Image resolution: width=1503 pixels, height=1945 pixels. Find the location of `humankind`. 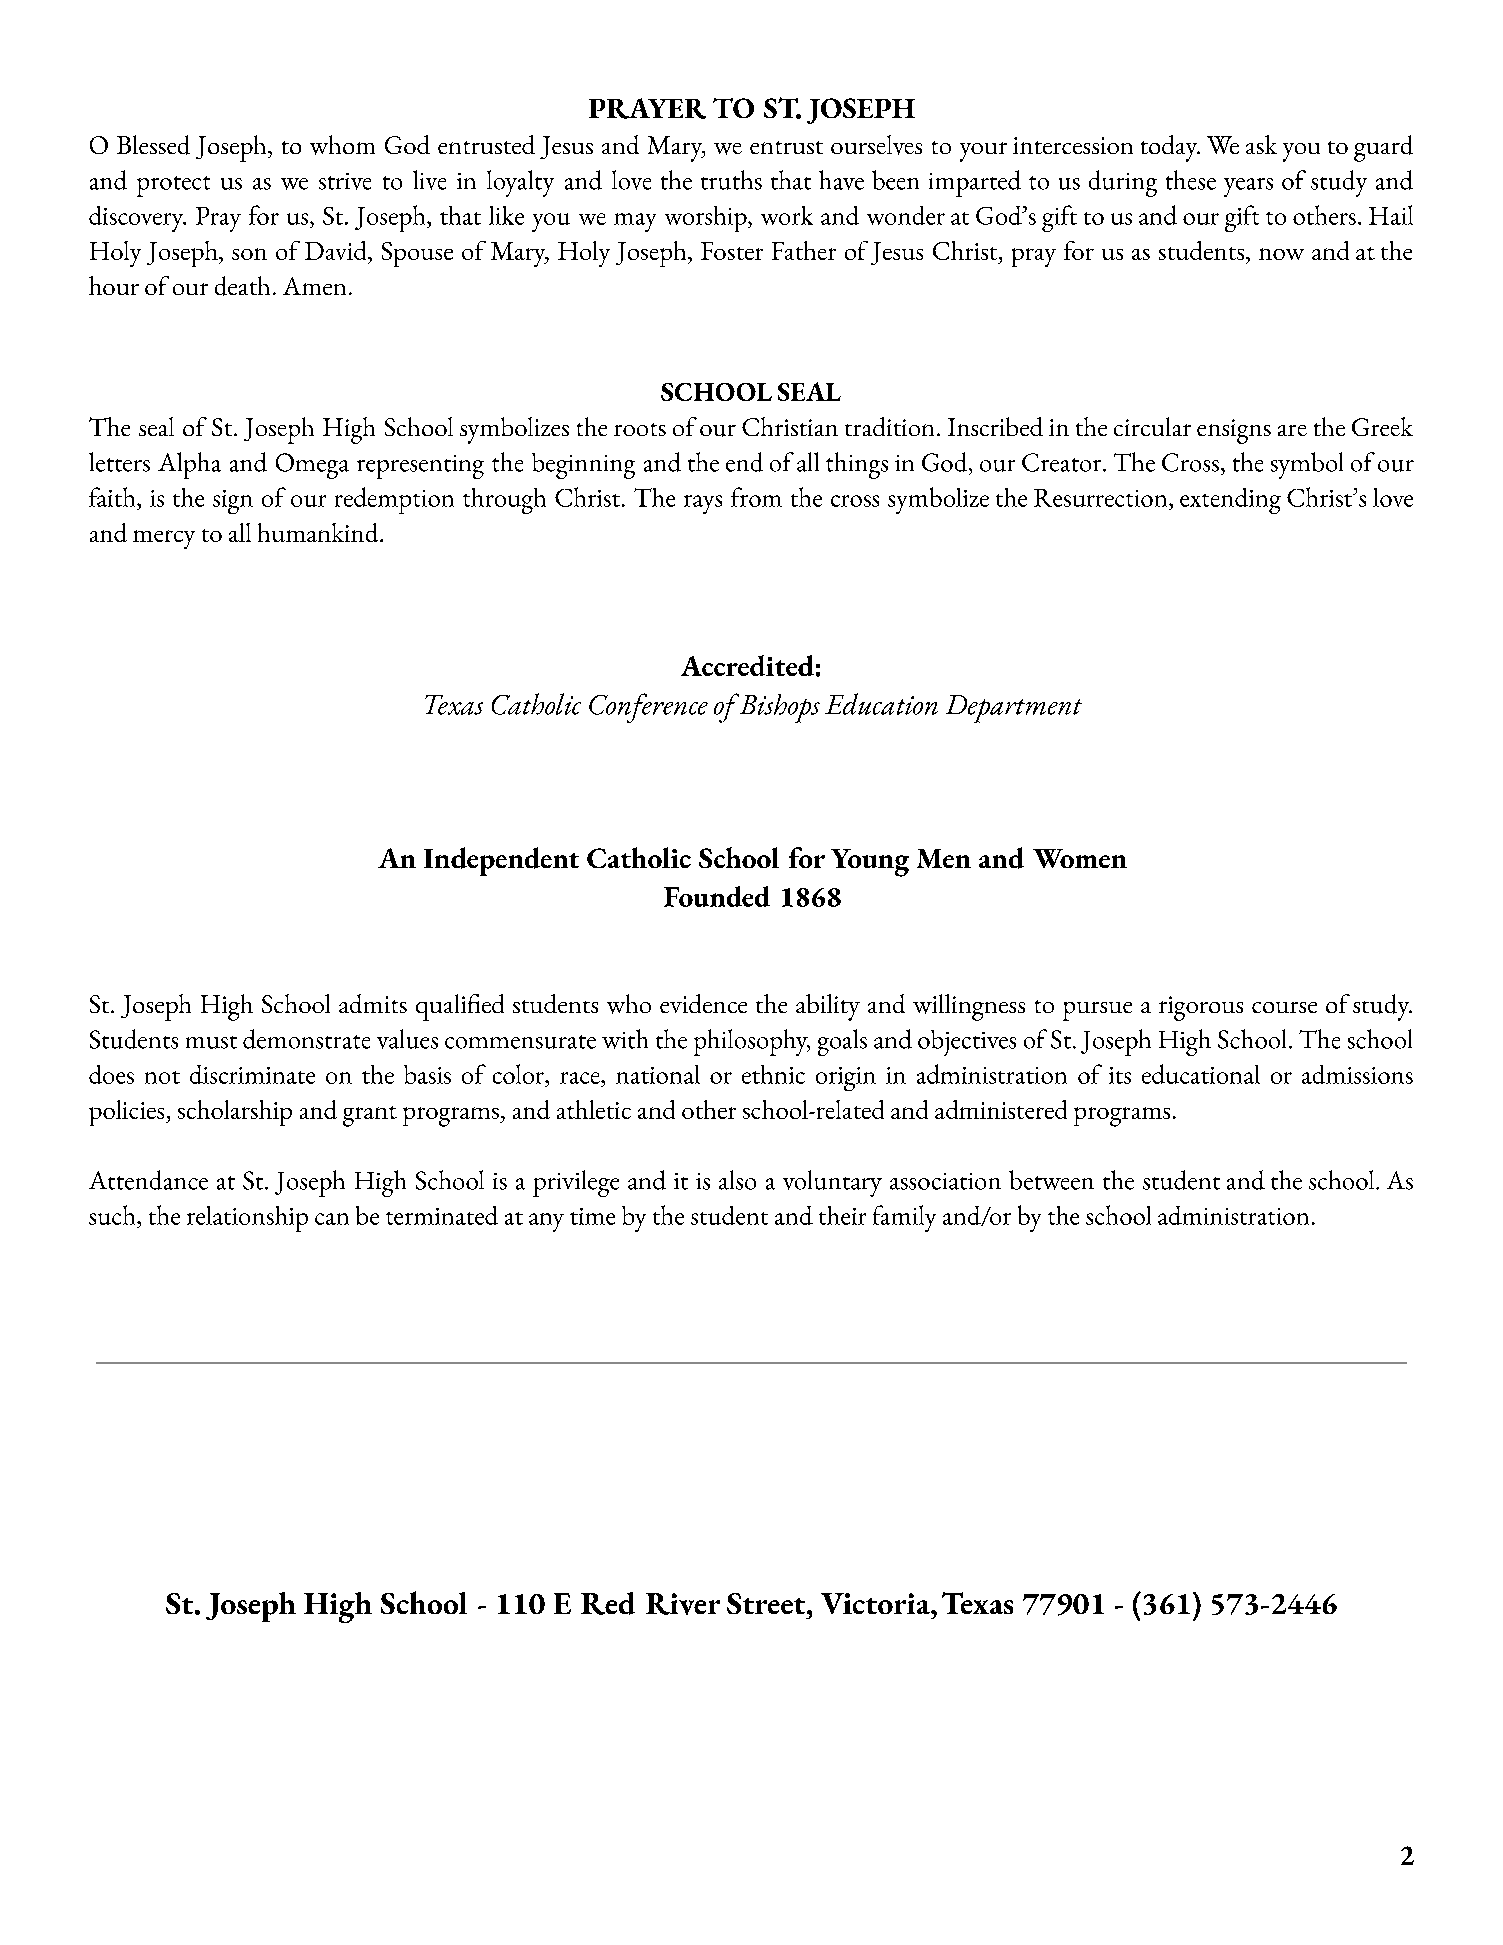

humankind is located at coordinates (319, 532).
